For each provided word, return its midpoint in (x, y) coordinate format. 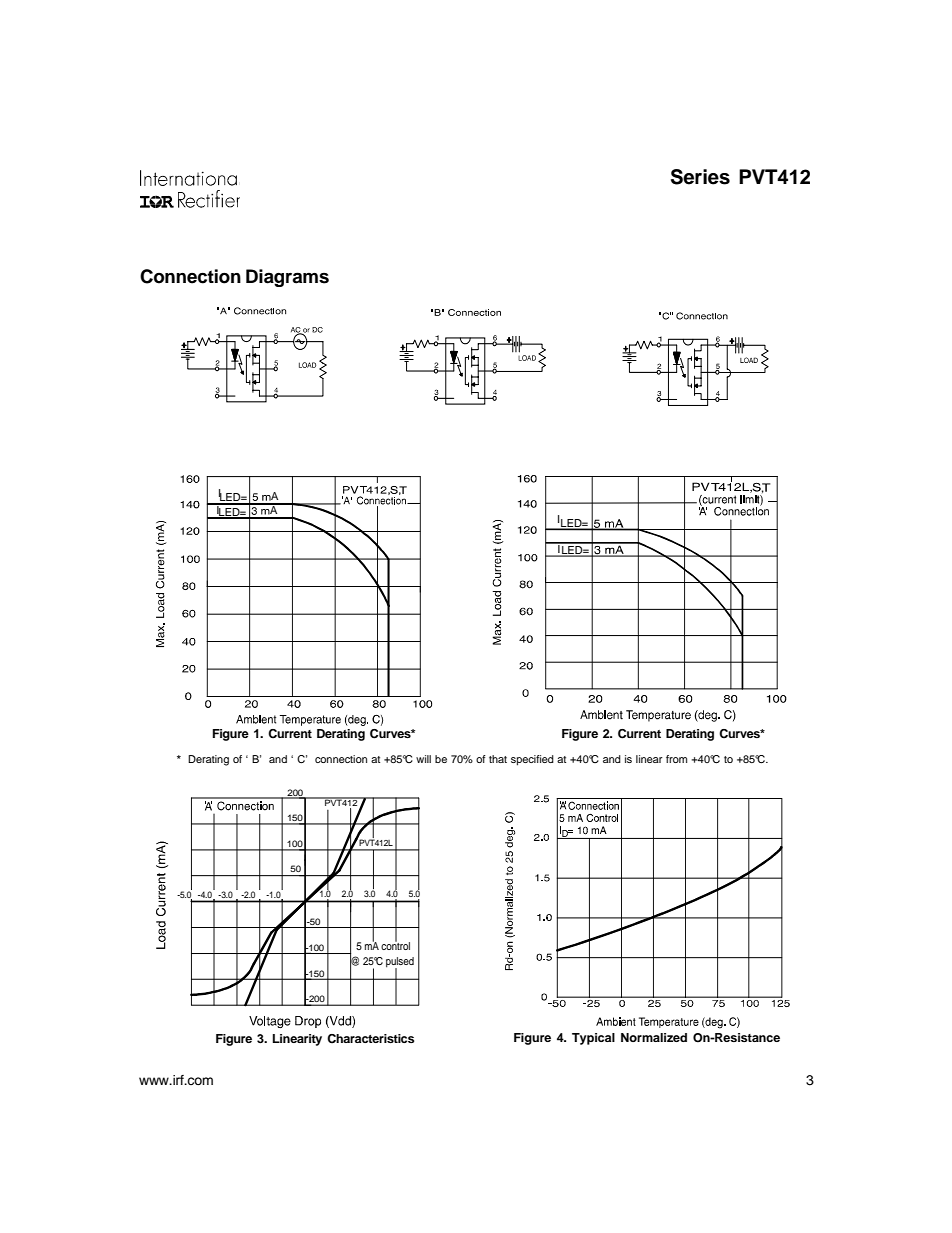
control (395, 945)
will (423, 759)
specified (532, 760)
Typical (593, 1039)
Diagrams (287, 278)
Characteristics (370, 1039)
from (676, 759)
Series (700, 177)
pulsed (400, 963)
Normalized (654, 1037)
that (498, 759)
